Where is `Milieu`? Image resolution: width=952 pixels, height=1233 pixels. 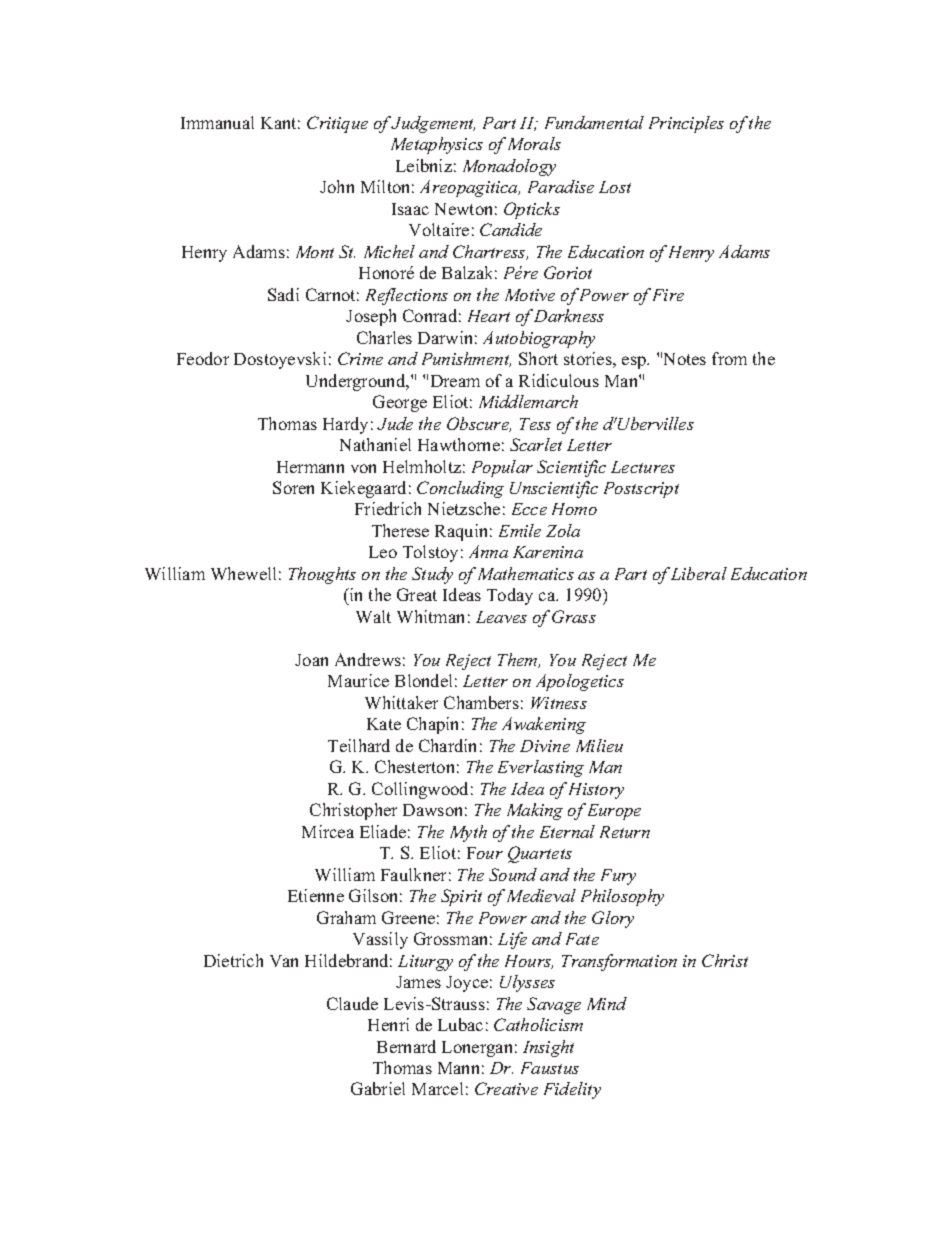
Milieu is located at coordinates (599, 745).
